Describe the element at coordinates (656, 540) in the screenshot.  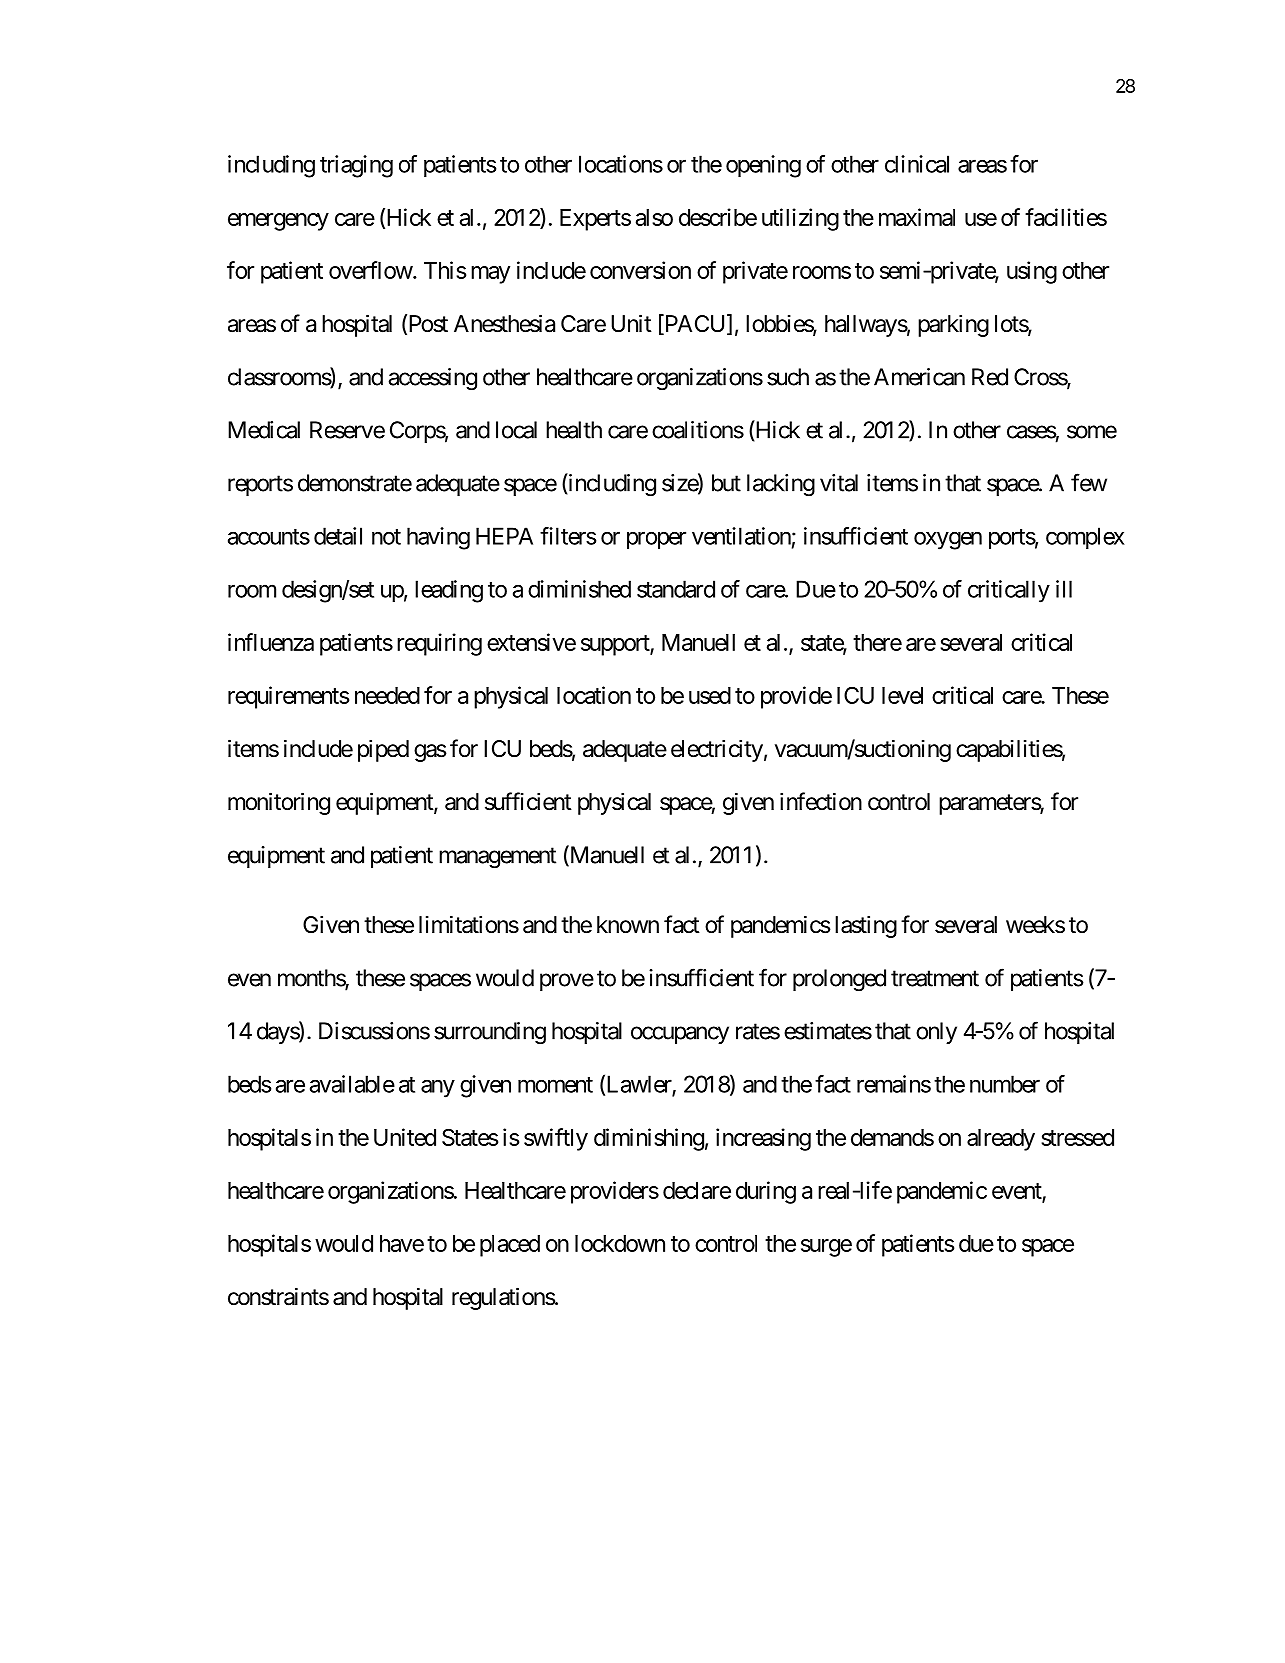
I see `proper` at that location.
